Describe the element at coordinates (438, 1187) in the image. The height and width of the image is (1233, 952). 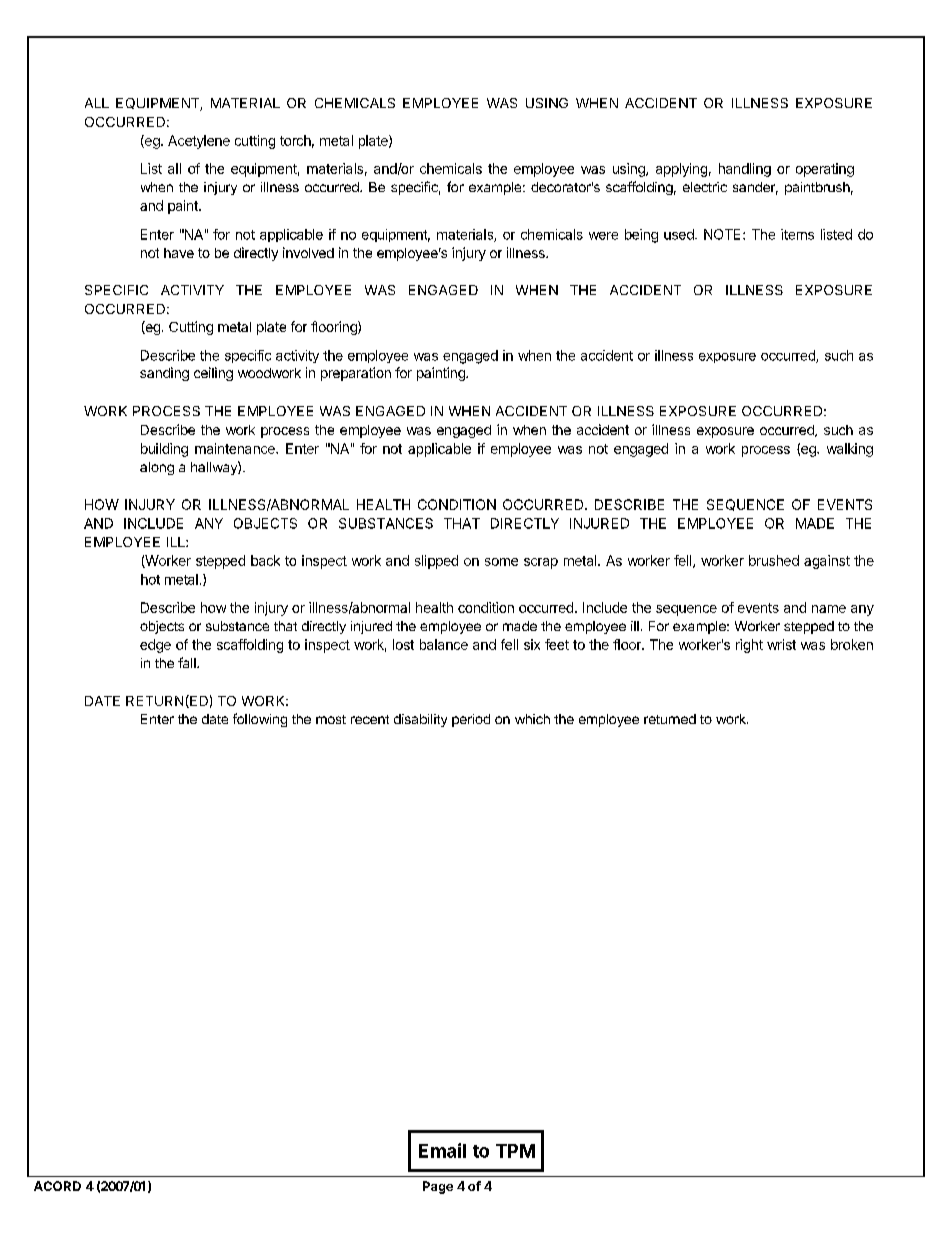
I see `Page` at that location.
